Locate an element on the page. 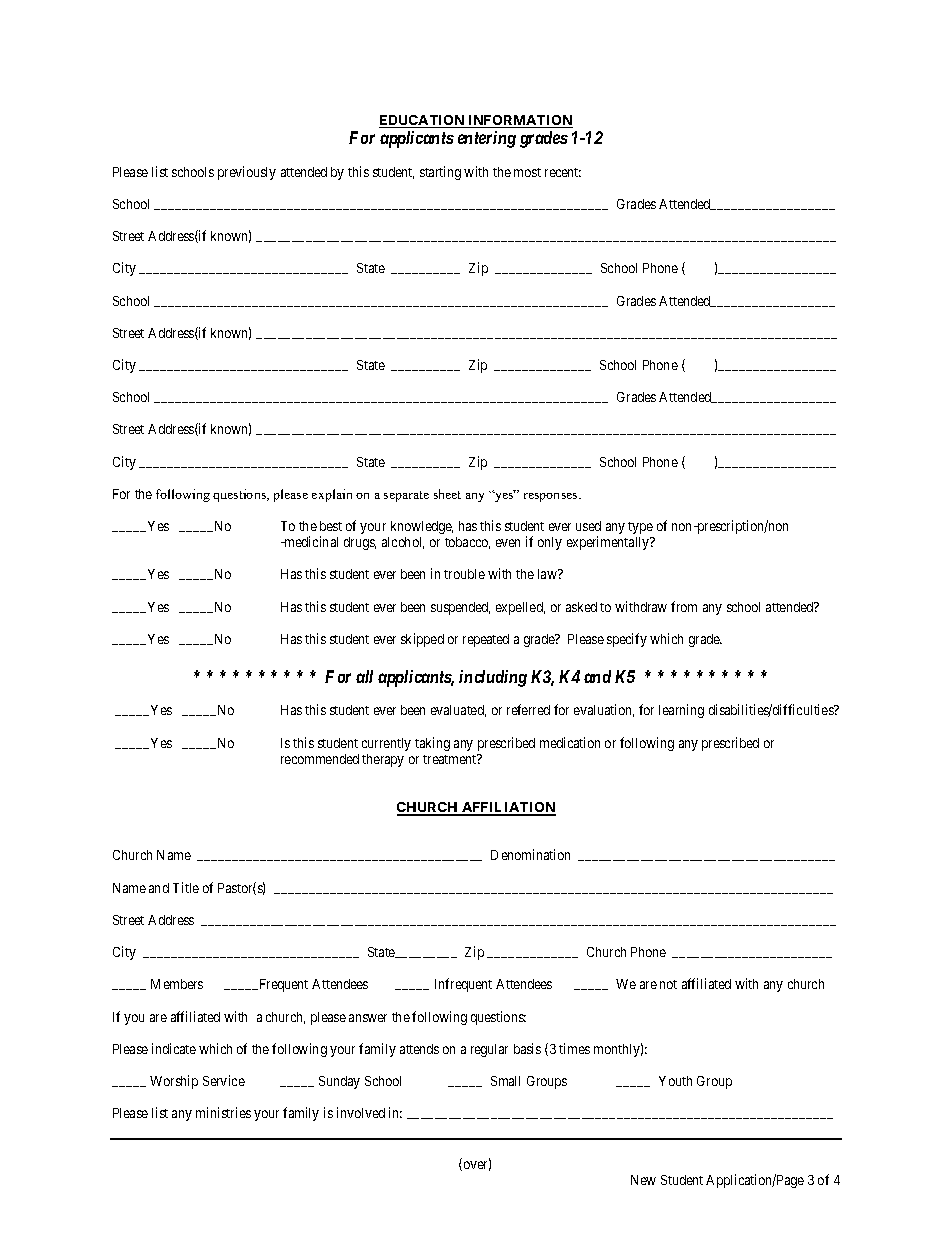 This image has height=1233, width=952. involved is located at coordinates (361, 1112).
